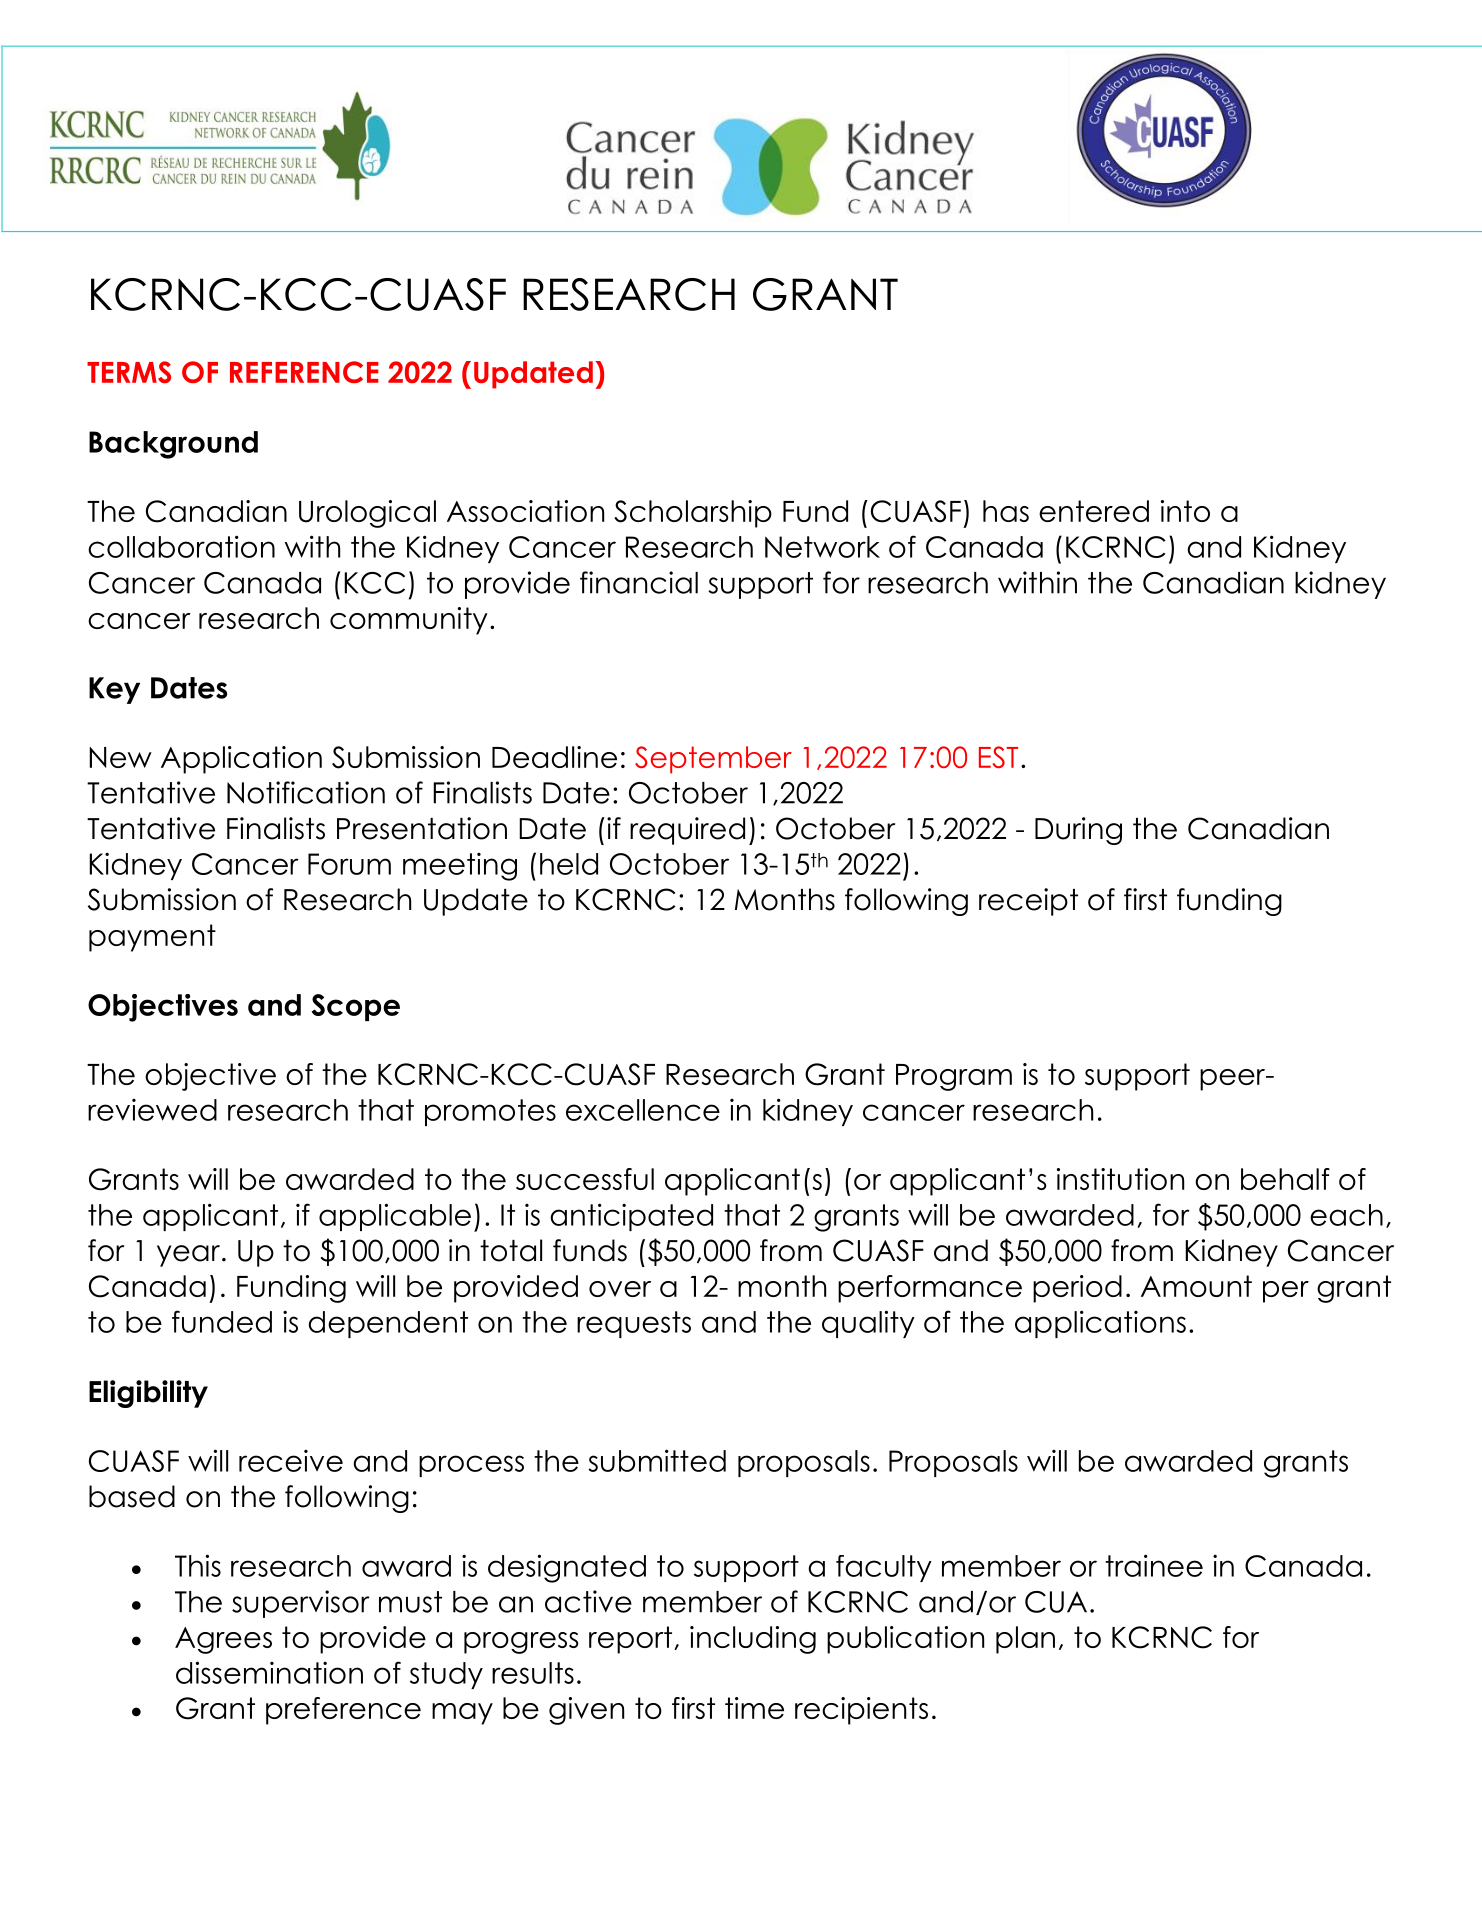 This image has width=1482, height=1917. Describe the element at coordinates (753, 1640) in the image. I see `including` at that location.
